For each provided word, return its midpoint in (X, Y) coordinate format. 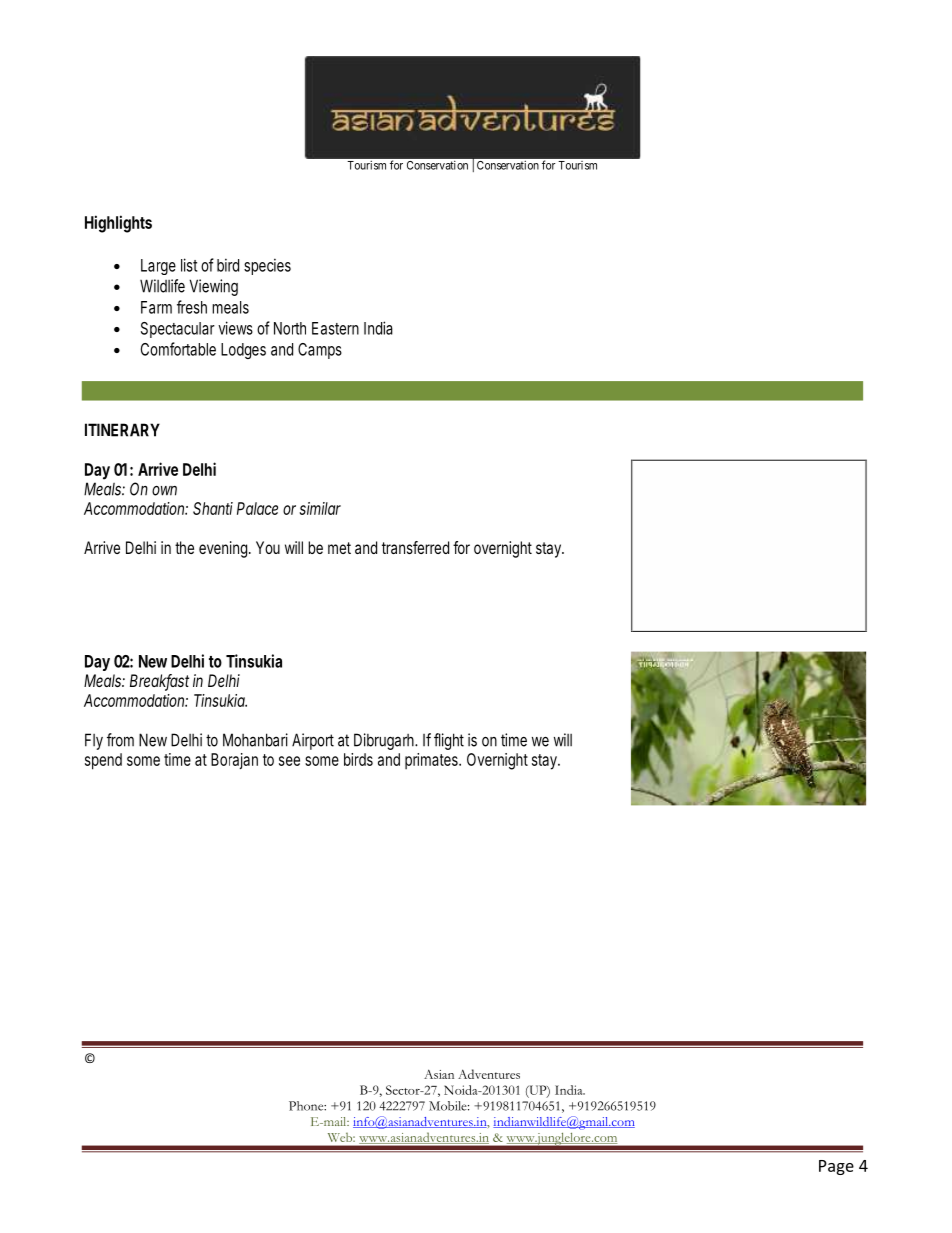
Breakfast (159, 682)
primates (433, 761)
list (189, 265)
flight (449, 741)
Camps (320, 351)
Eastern (335, 328)
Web (341, 1137)
